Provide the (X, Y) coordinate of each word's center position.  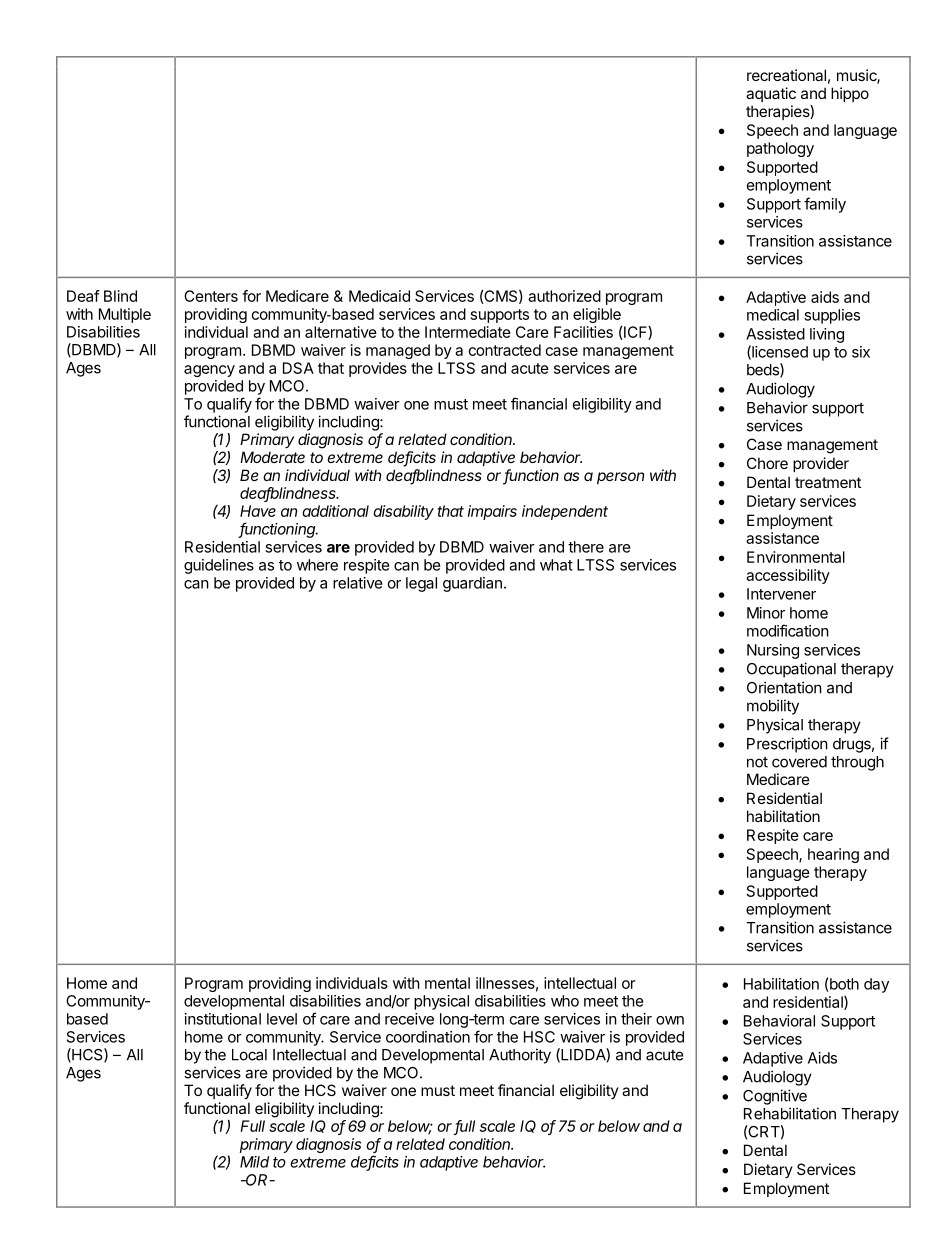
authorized (564, 296)
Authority (520, 1056)
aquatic (771, 94)
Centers (211, 296)
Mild (254, 1162)
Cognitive (775, 1097)
